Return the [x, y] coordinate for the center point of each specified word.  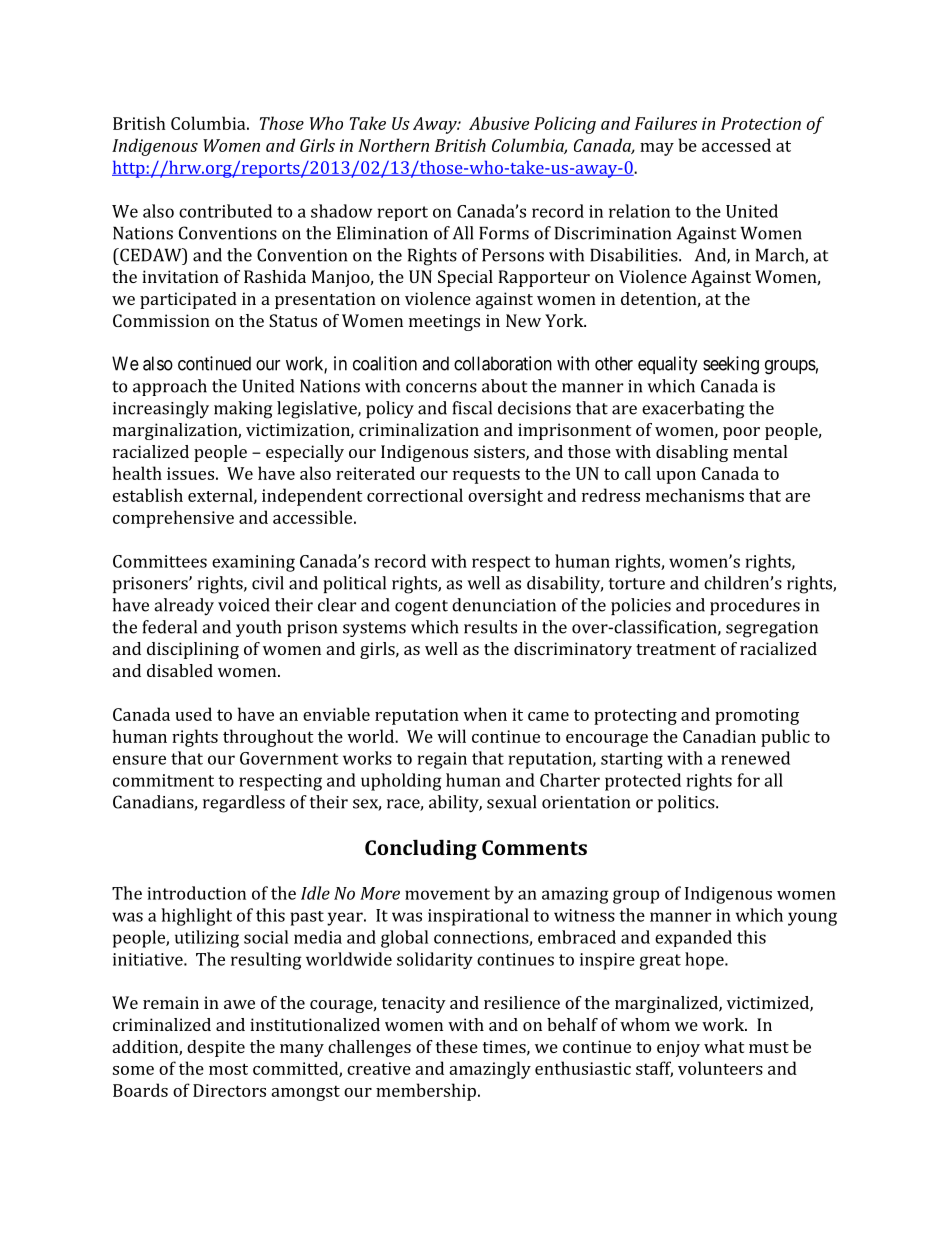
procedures [755, 606]
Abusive [499, 123]
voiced [244, 605]
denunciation [504, 605]
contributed [225, 211]
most [228, 1069]
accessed [736, 145]
